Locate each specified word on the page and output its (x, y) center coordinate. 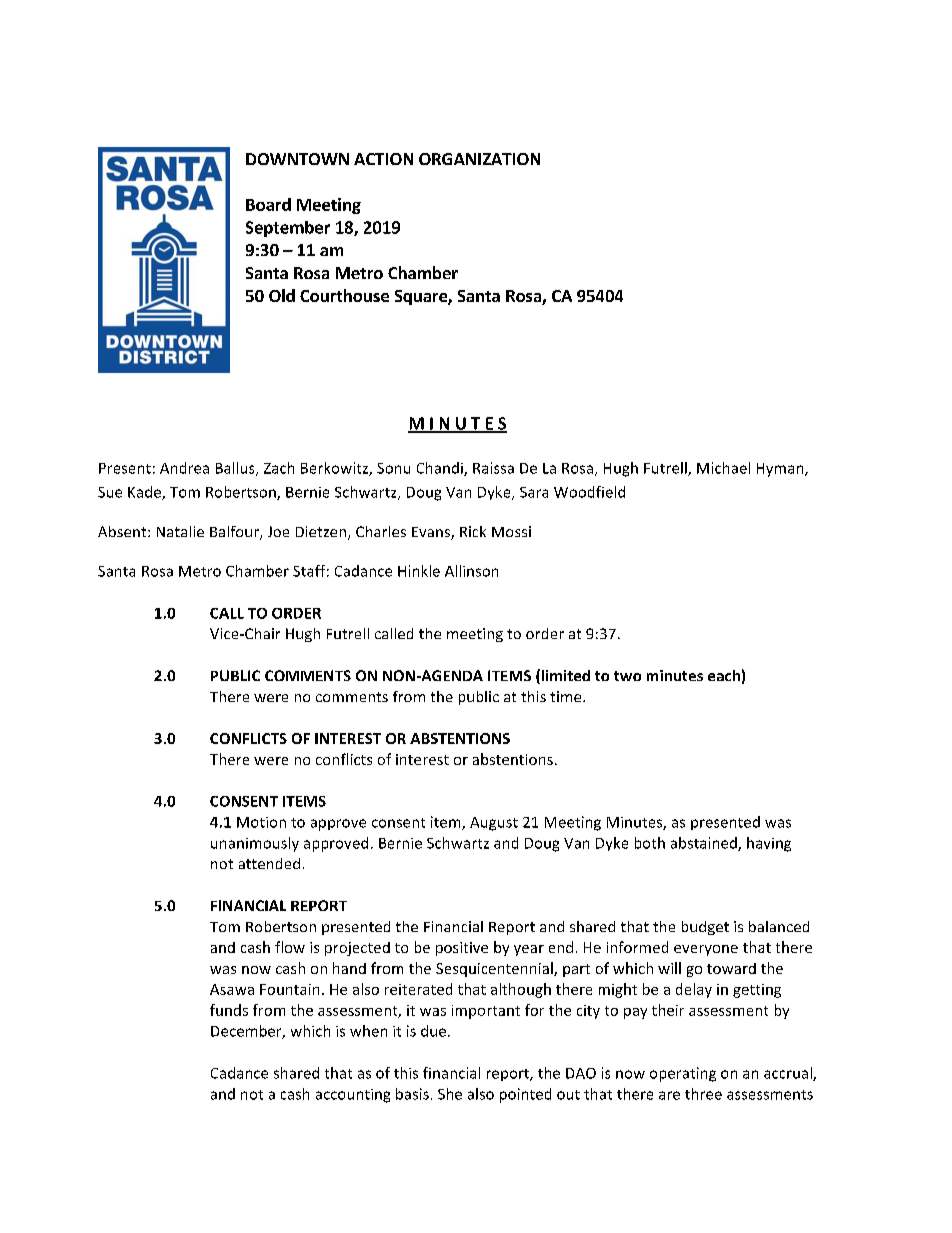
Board (268, 204)
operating (683, 1074)
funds (229, 1010)
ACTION (383, 159)
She (450, 1094)
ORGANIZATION (479, 159)
